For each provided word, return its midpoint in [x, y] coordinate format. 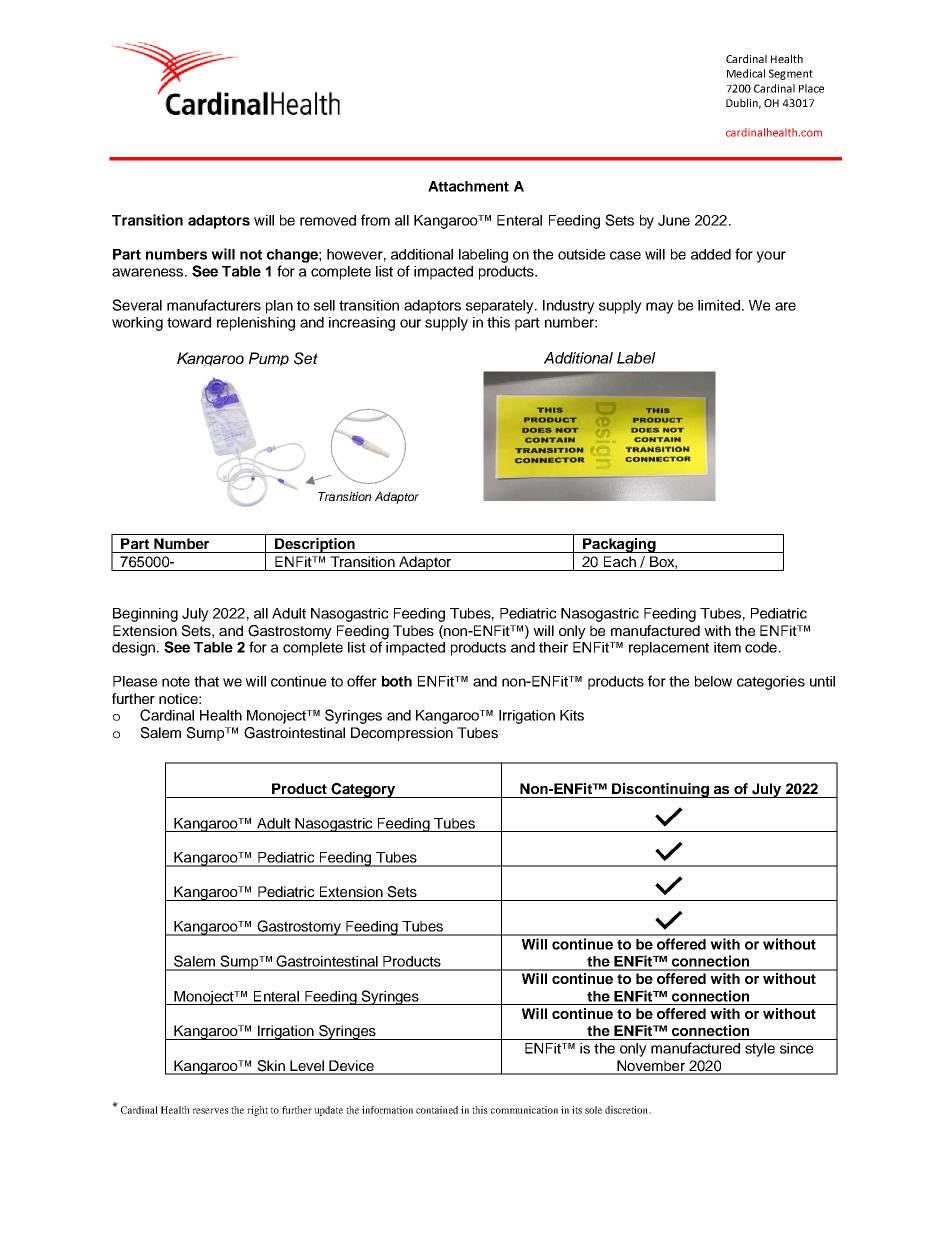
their [553, 647]
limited [719, 305]
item [727, 647]
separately [501, 307]
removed [328, 220]
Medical [746, 73]
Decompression [402, 734]
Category [363, 790]
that [206, 681]
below [713, 681]
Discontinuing [660, 790]
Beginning [145, 615]
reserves [211, 1111]
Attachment [468, 186]
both [397, 681]
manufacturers [214, 305]
